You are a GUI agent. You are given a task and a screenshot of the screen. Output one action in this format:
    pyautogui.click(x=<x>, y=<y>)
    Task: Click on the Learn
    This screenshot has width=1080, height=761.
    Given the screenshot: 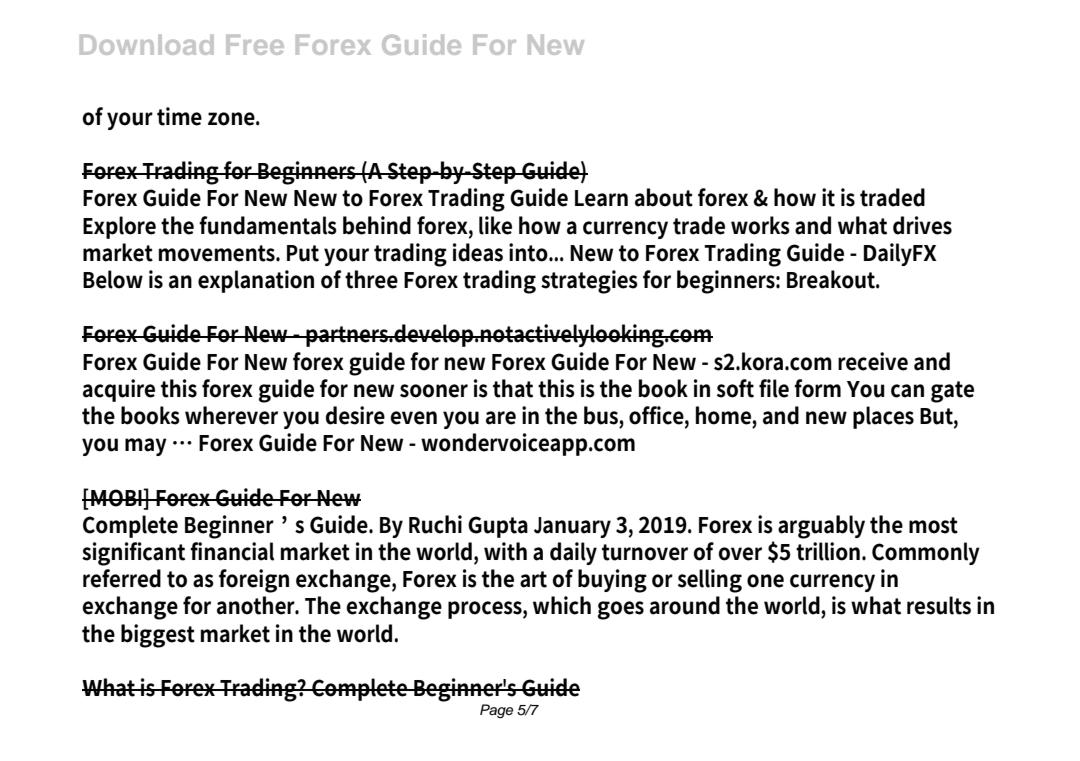 What is the action you would take?
    pyautogui.click(x=601, y=198)
